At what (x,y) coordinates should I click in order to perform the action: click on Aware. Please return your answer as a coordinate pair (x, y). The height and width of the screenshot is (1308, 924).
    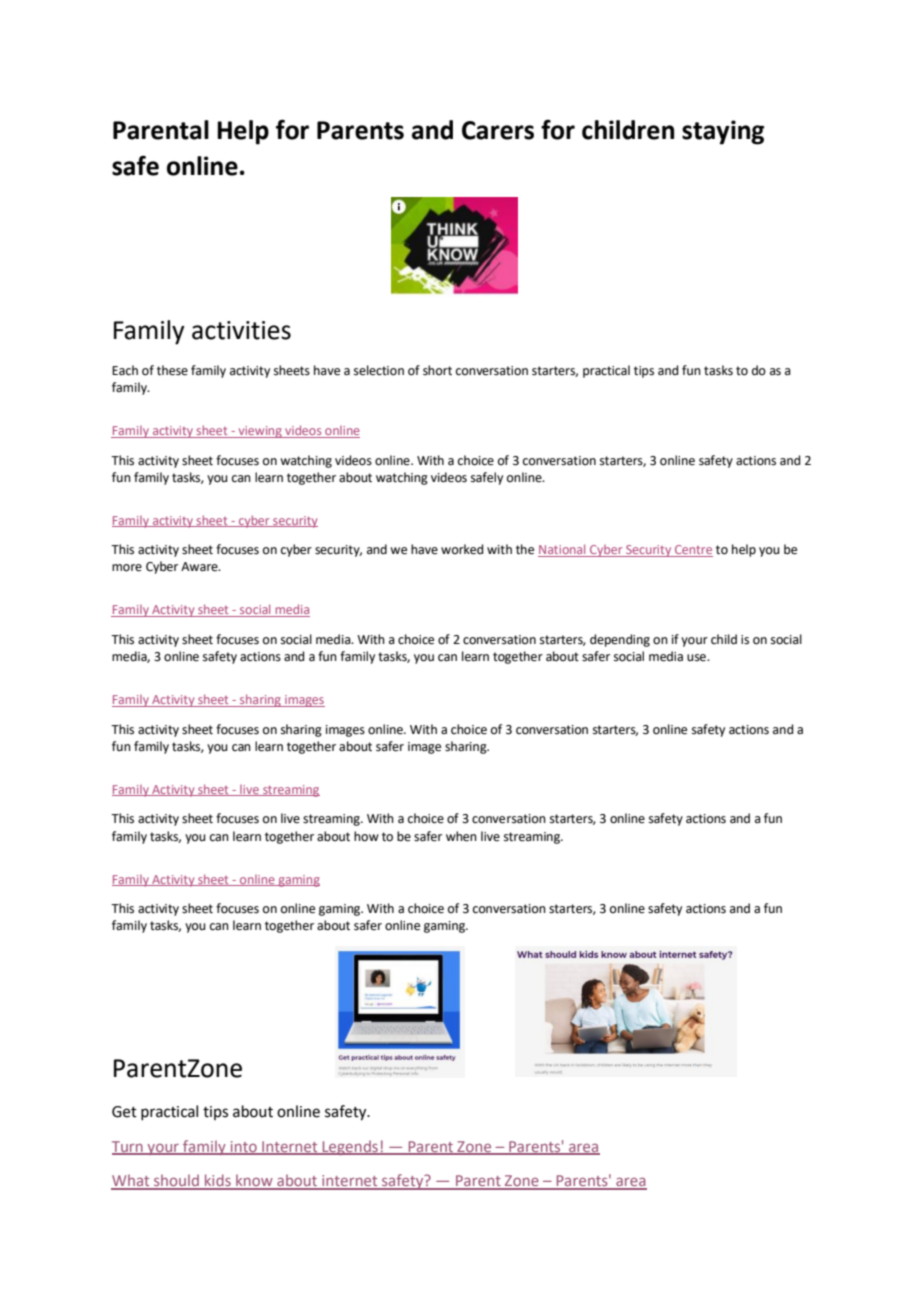
    Looking at the image, I should click on (200, 567).
